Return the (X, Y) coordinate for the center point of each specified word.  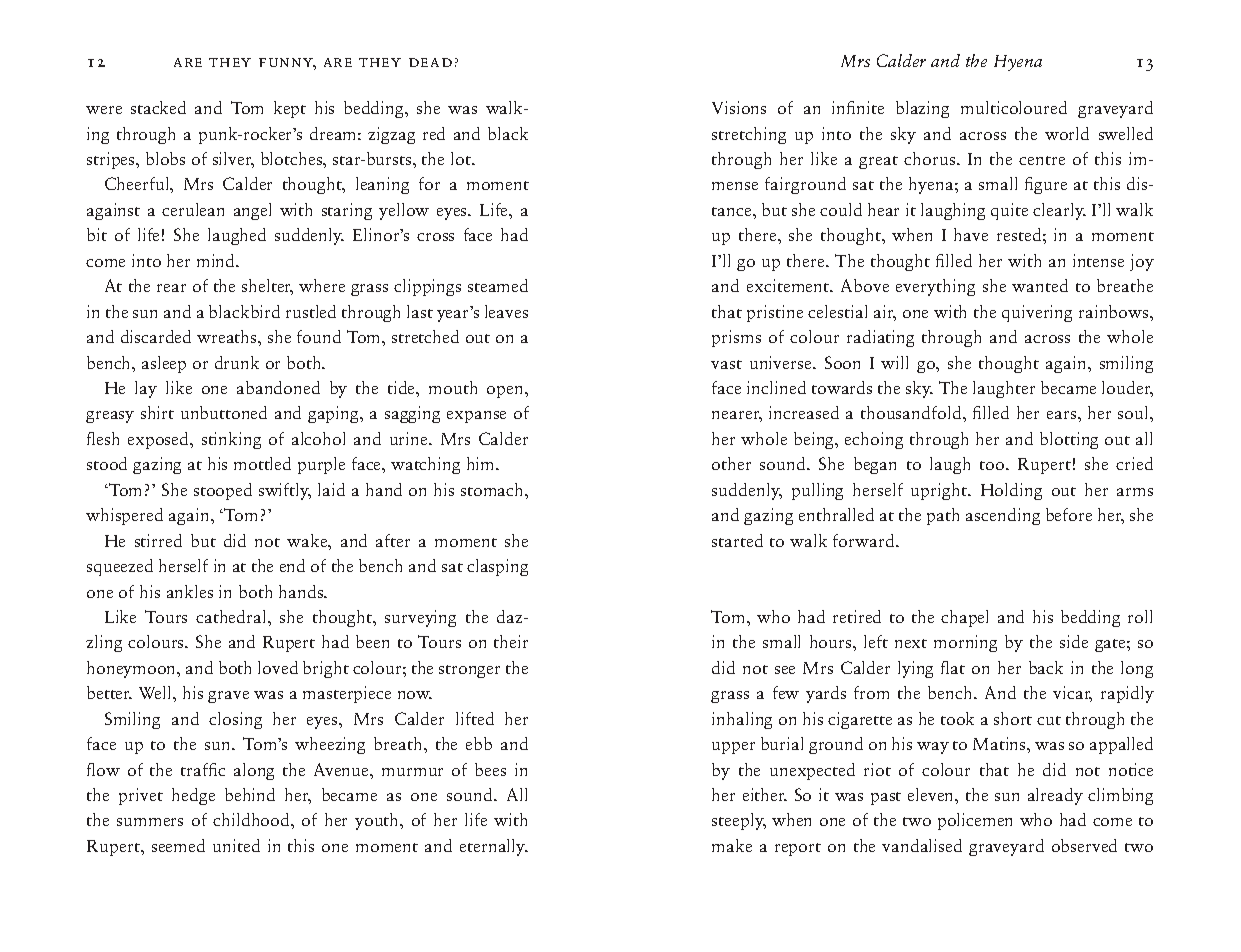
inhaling (742, 720)
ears (1063, 415)
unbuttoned (224, 412)
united (236, 845)
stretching (749, 135)
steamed (498, 285)
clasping (497, 567)
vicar (1072, 694)
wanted (1040, 285)
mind (217, 260)
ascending (1003, 516)
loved (278, 667)
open (506, 392)
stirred (158, 540)
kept (290, 109)
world (1067, 133)
